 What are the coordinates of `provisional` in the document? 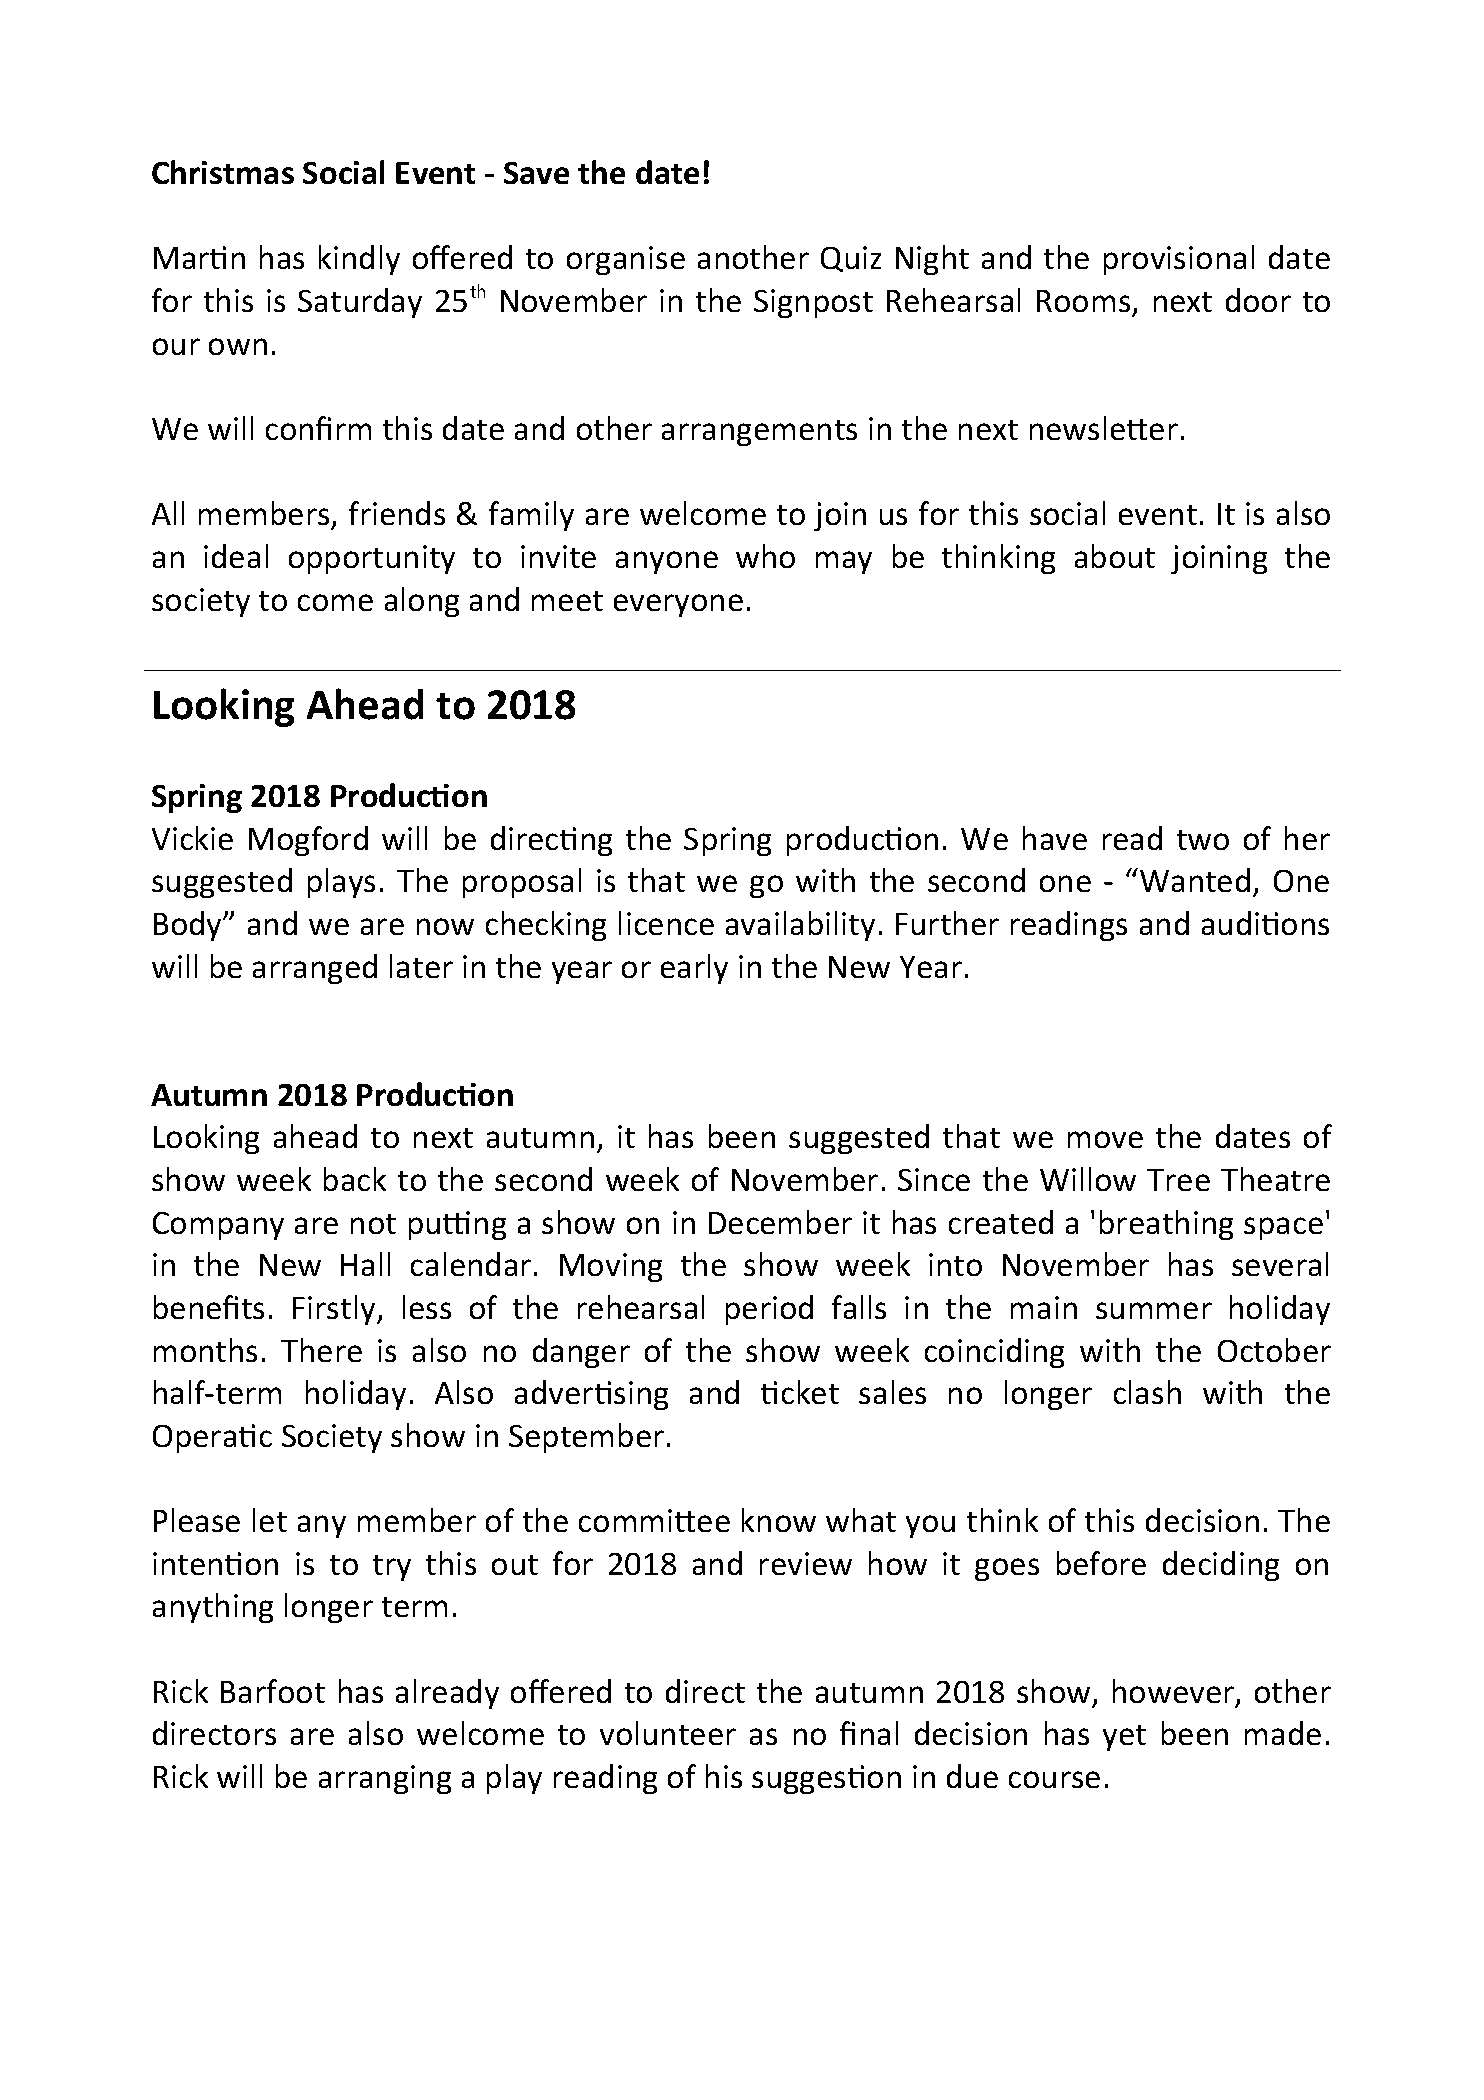 It's located at (1179, 260).
